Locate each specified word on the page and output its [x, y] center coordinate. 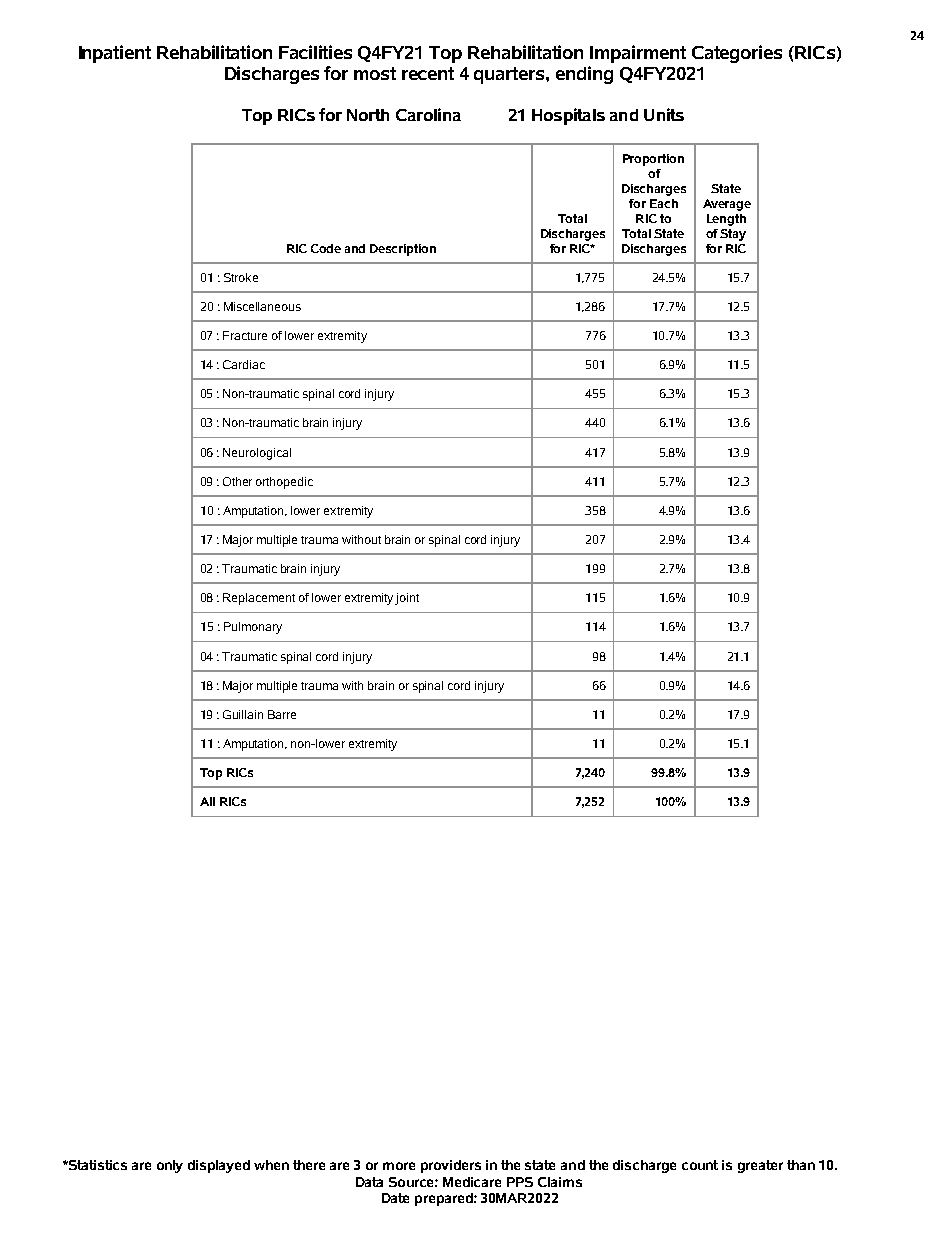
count [700, 1165]
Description [403, 250]
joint [407, 599]
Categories [737, 54]
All [207, 801]
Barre [282, 714]
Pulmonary [253, 628]
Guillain [243, 714]
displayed [219, 1166]
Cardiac [244, 364]
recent [428, 73]
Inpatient [115, 54]
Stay [733, 235]
